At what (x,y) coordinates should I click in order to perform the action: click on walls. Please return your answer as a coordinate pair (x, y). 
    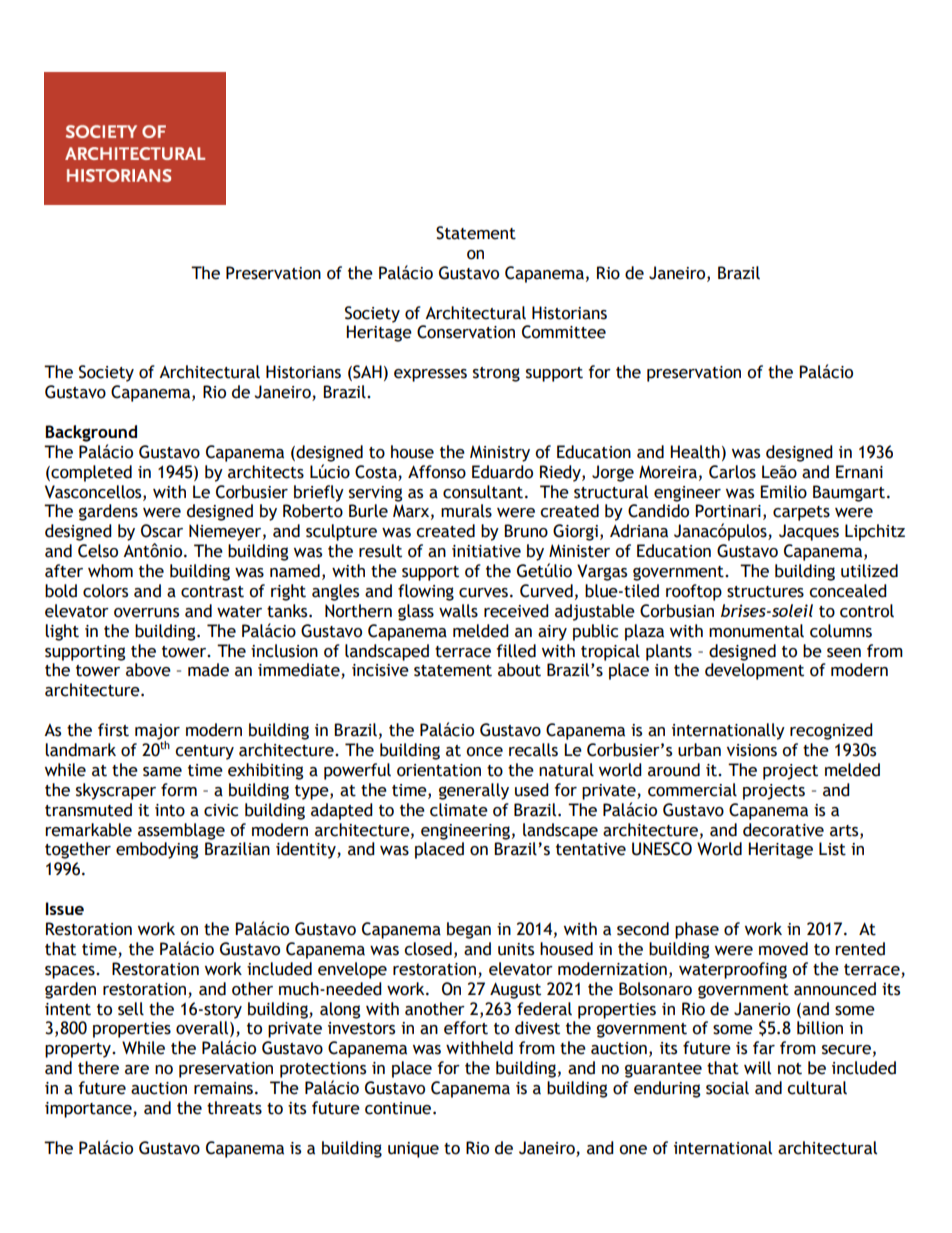
    Looking at the image, I should click on (458, 611).
